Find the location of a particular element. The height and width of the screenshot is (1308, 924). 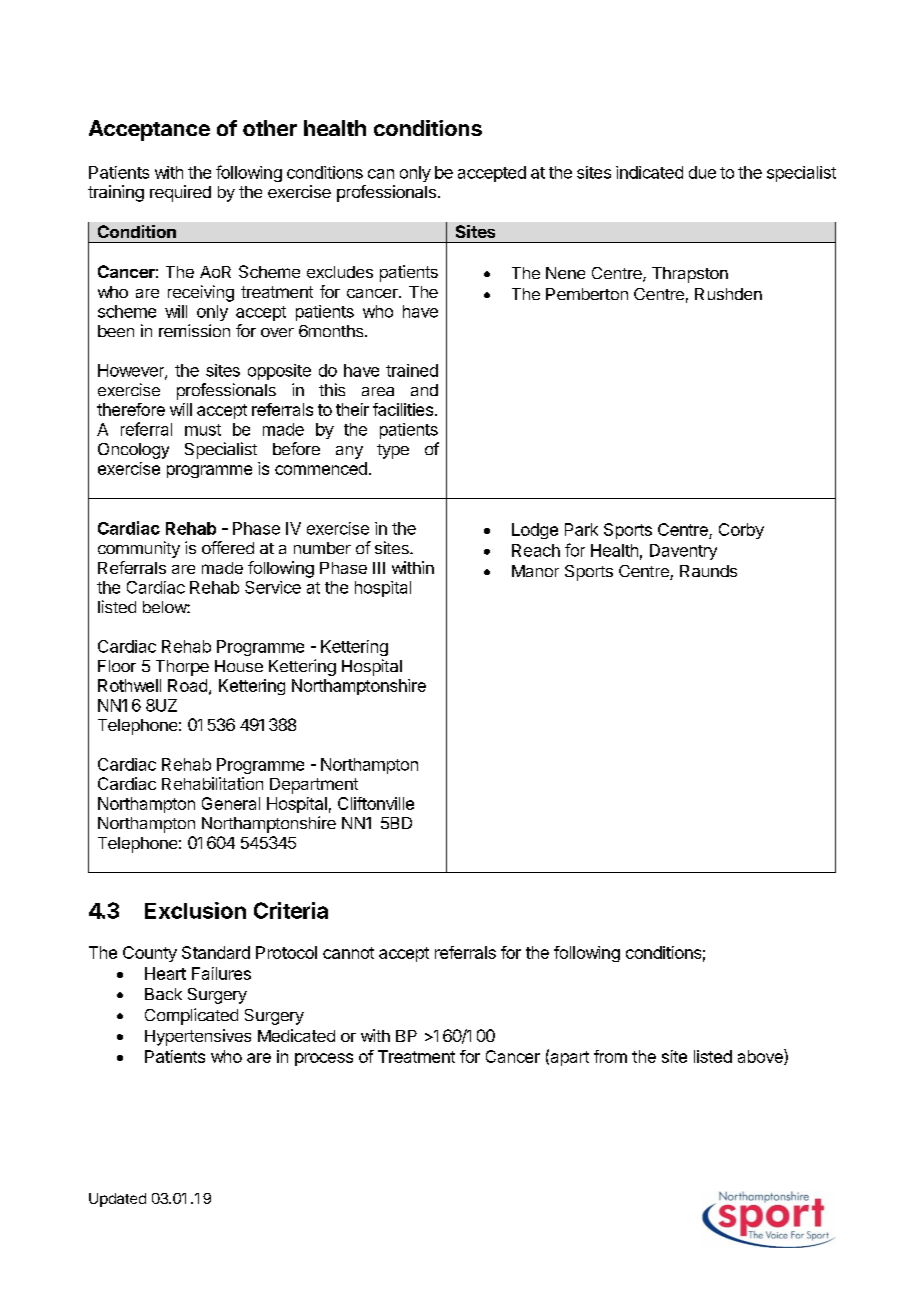

Updated is located at coordinates (117, 1200).
